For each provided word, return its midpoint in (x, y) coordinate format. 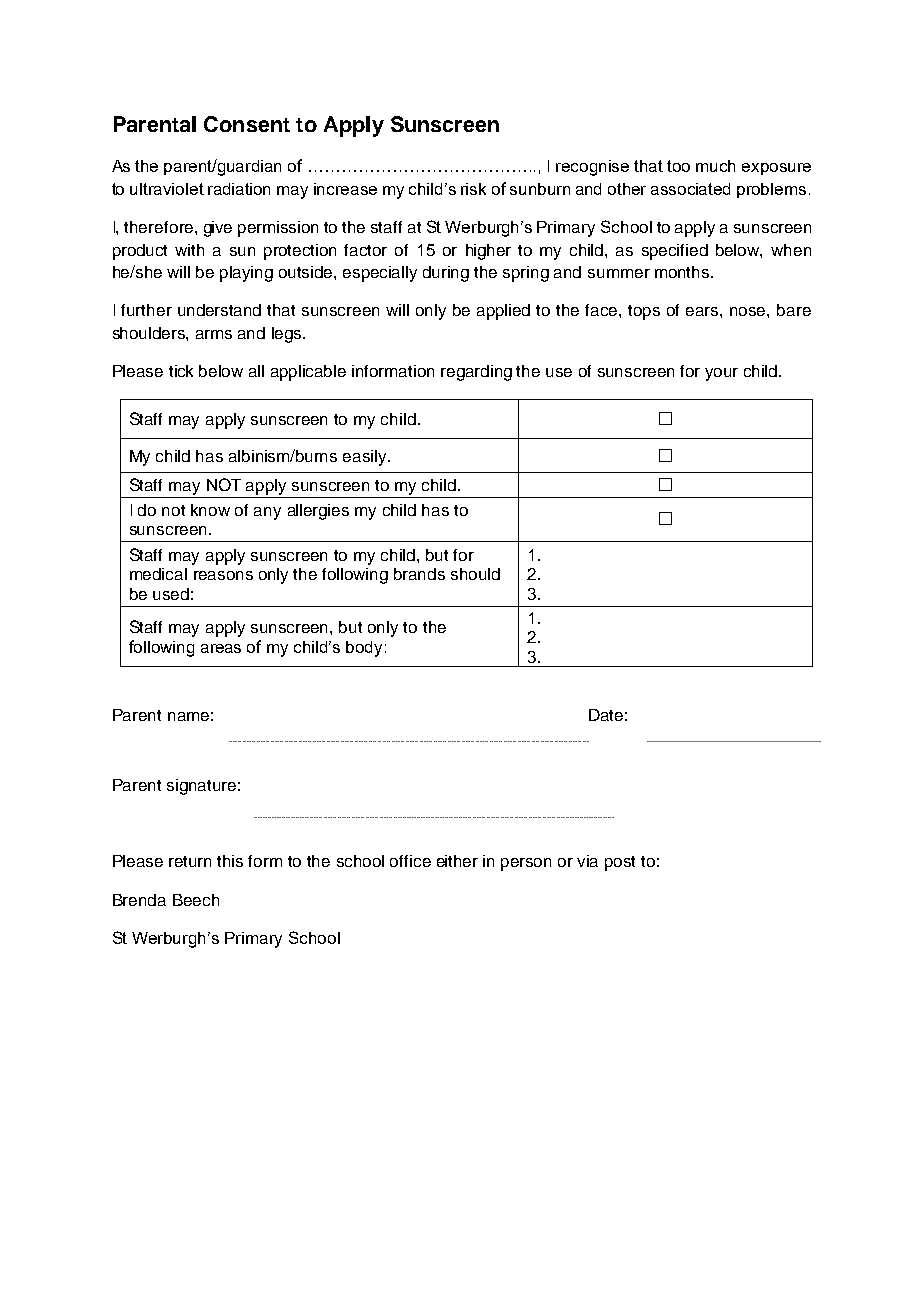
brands (419, 574)
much (715, 166)
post (620, 863)
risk (473, 189)
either (457, 861)
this (230, 861)
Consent (247, 124)
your (721, 374)
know (210, 510)
